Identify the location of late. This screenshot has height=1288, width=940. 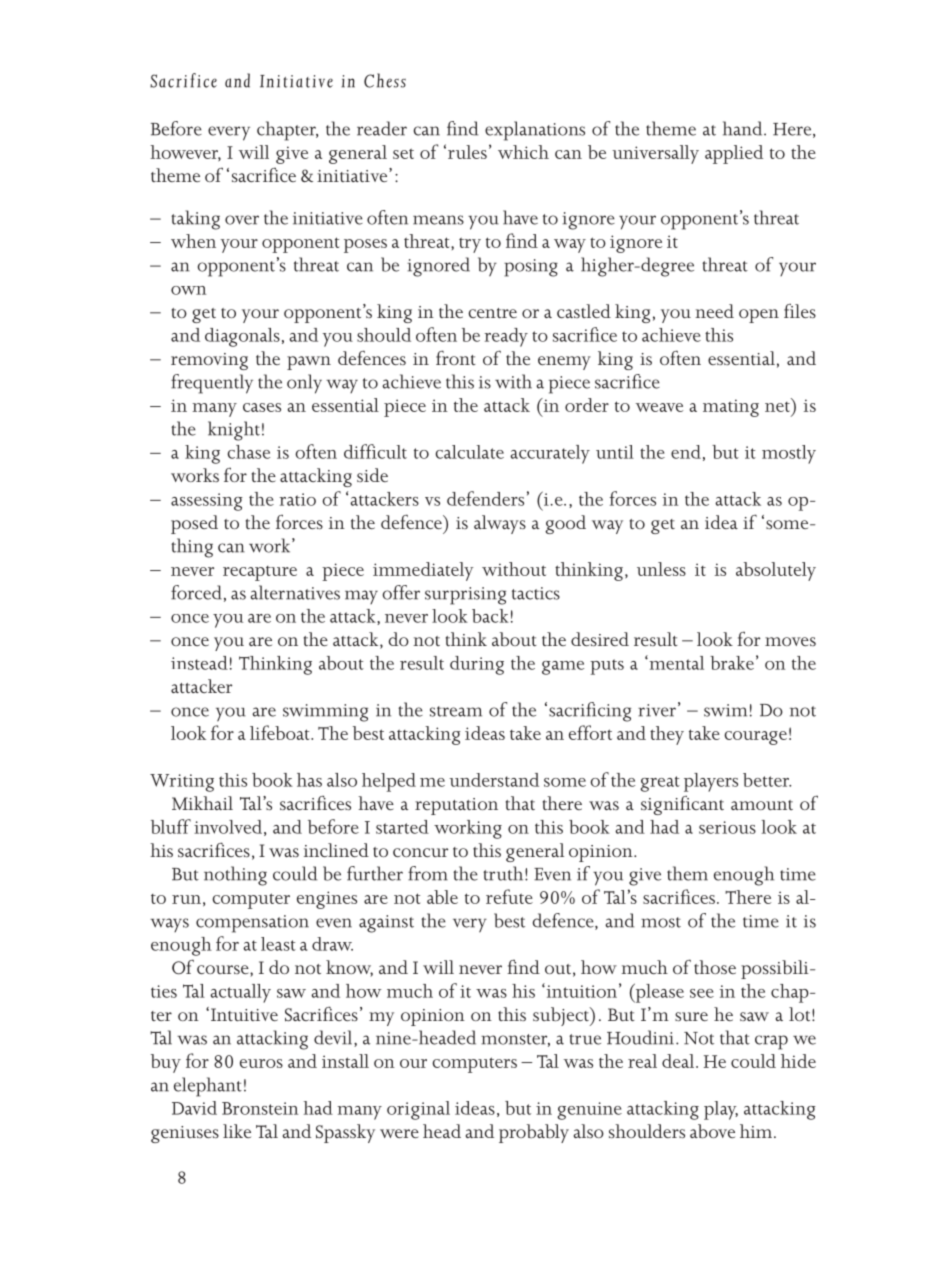
(490, 452).
